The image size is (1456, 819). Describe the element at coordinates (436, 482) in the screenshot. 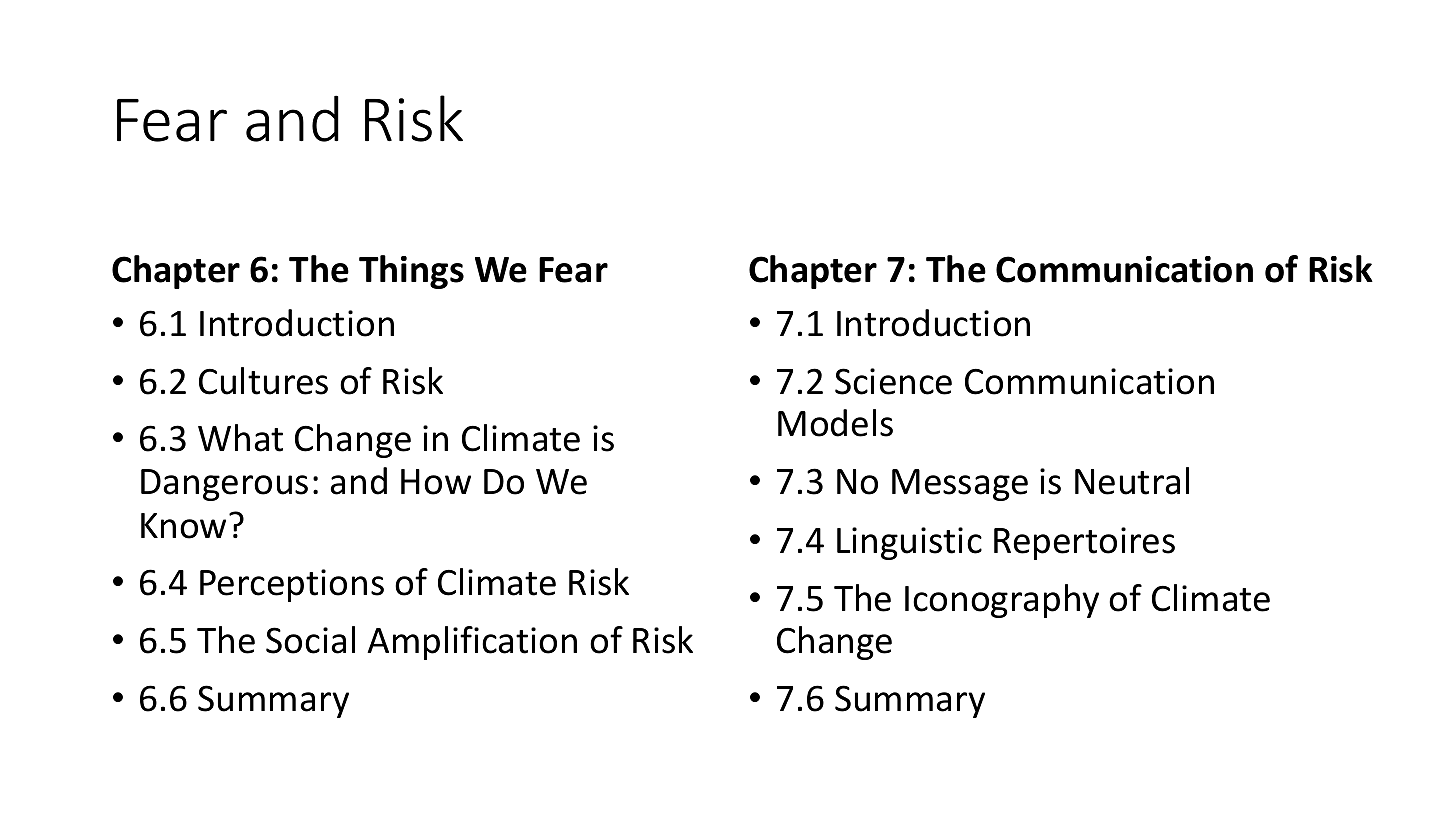

I see `How` at that location.
